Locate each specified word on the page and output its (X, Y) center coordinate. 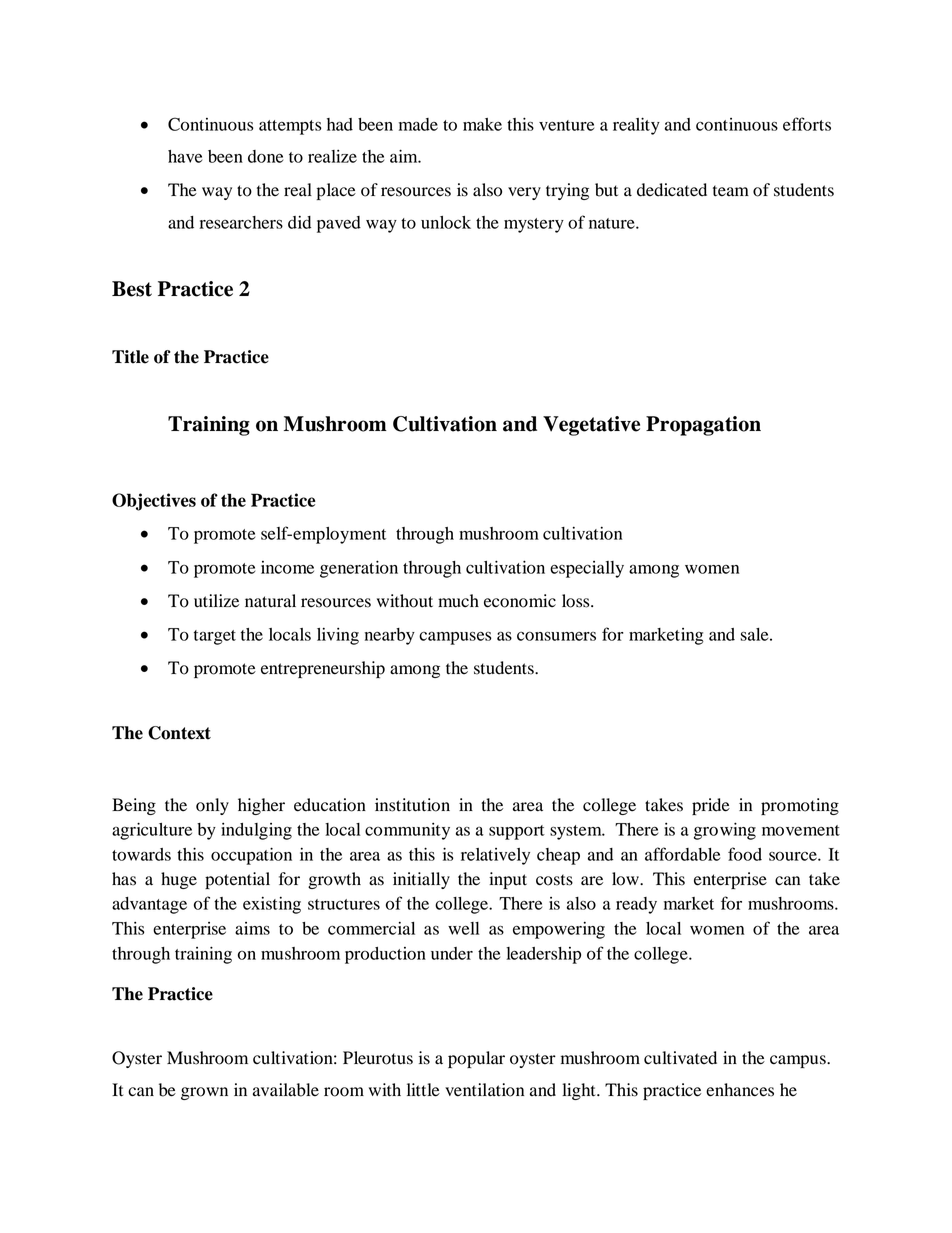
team (731, 191)
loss (577, 601)
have (185, 156)
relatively (495, 856)
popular (476, 1059)
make (482, 124)
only (212, 806)
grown (204, 1093)
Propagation (703, 426)
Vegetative (591, 426)
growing (725, 831)
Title (130, 357)
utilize (216, 601)
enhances (740, 1090)
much (458, 601)
